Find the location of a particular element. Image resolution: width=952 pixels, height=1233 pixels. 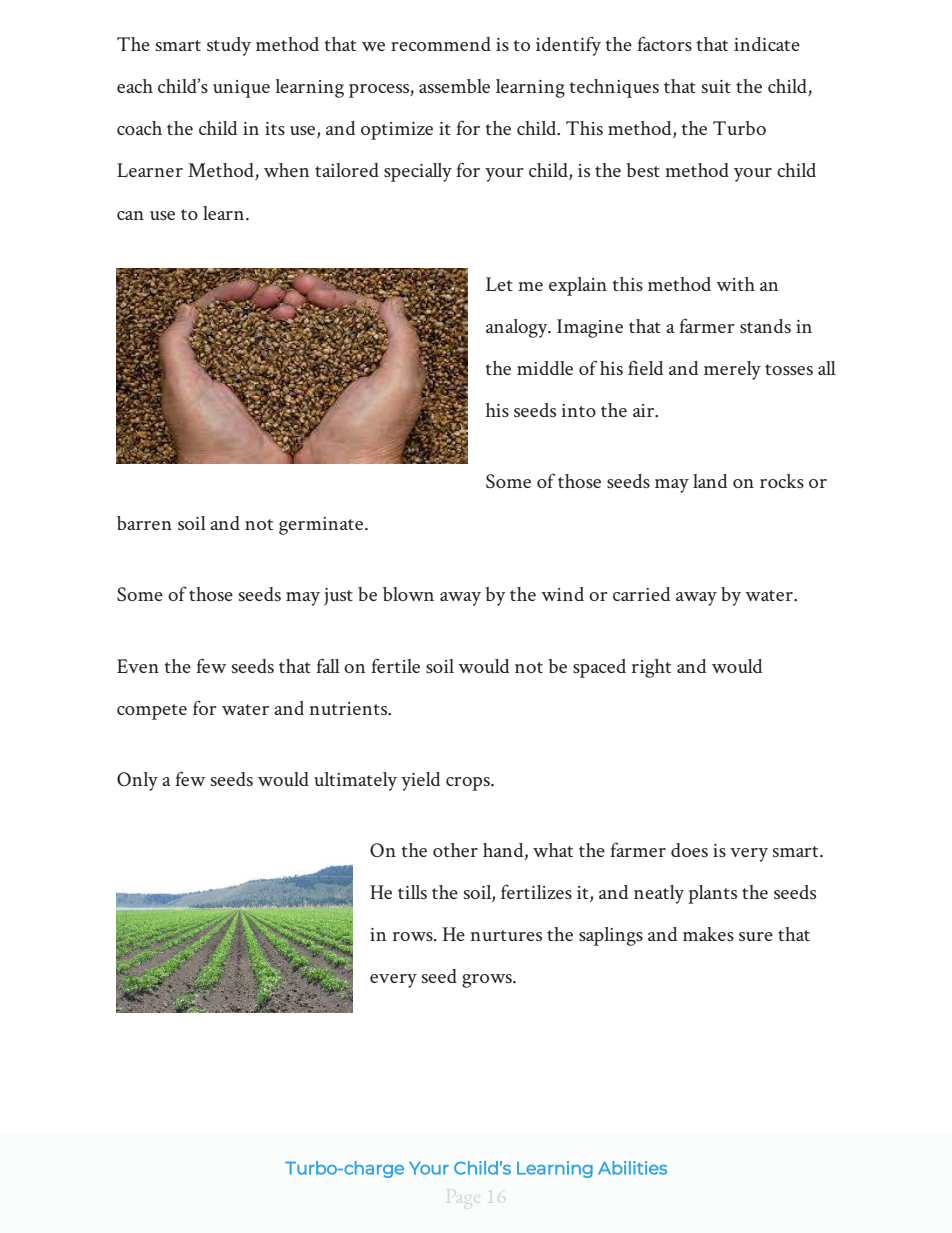

barren is located at coordinates (144, 523).
